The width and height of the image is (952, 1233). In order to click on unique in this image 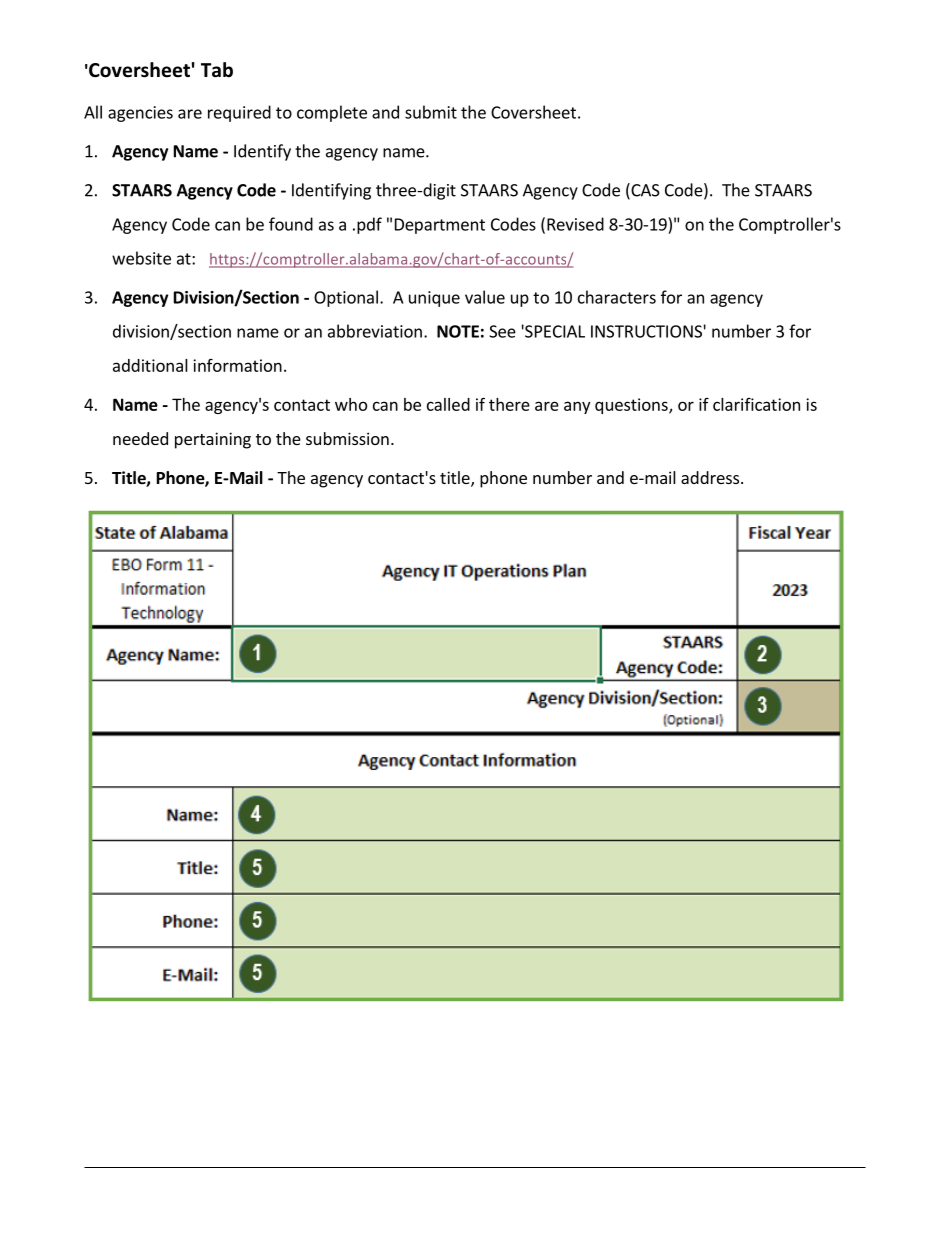, I will do `click(434, 299)`.
